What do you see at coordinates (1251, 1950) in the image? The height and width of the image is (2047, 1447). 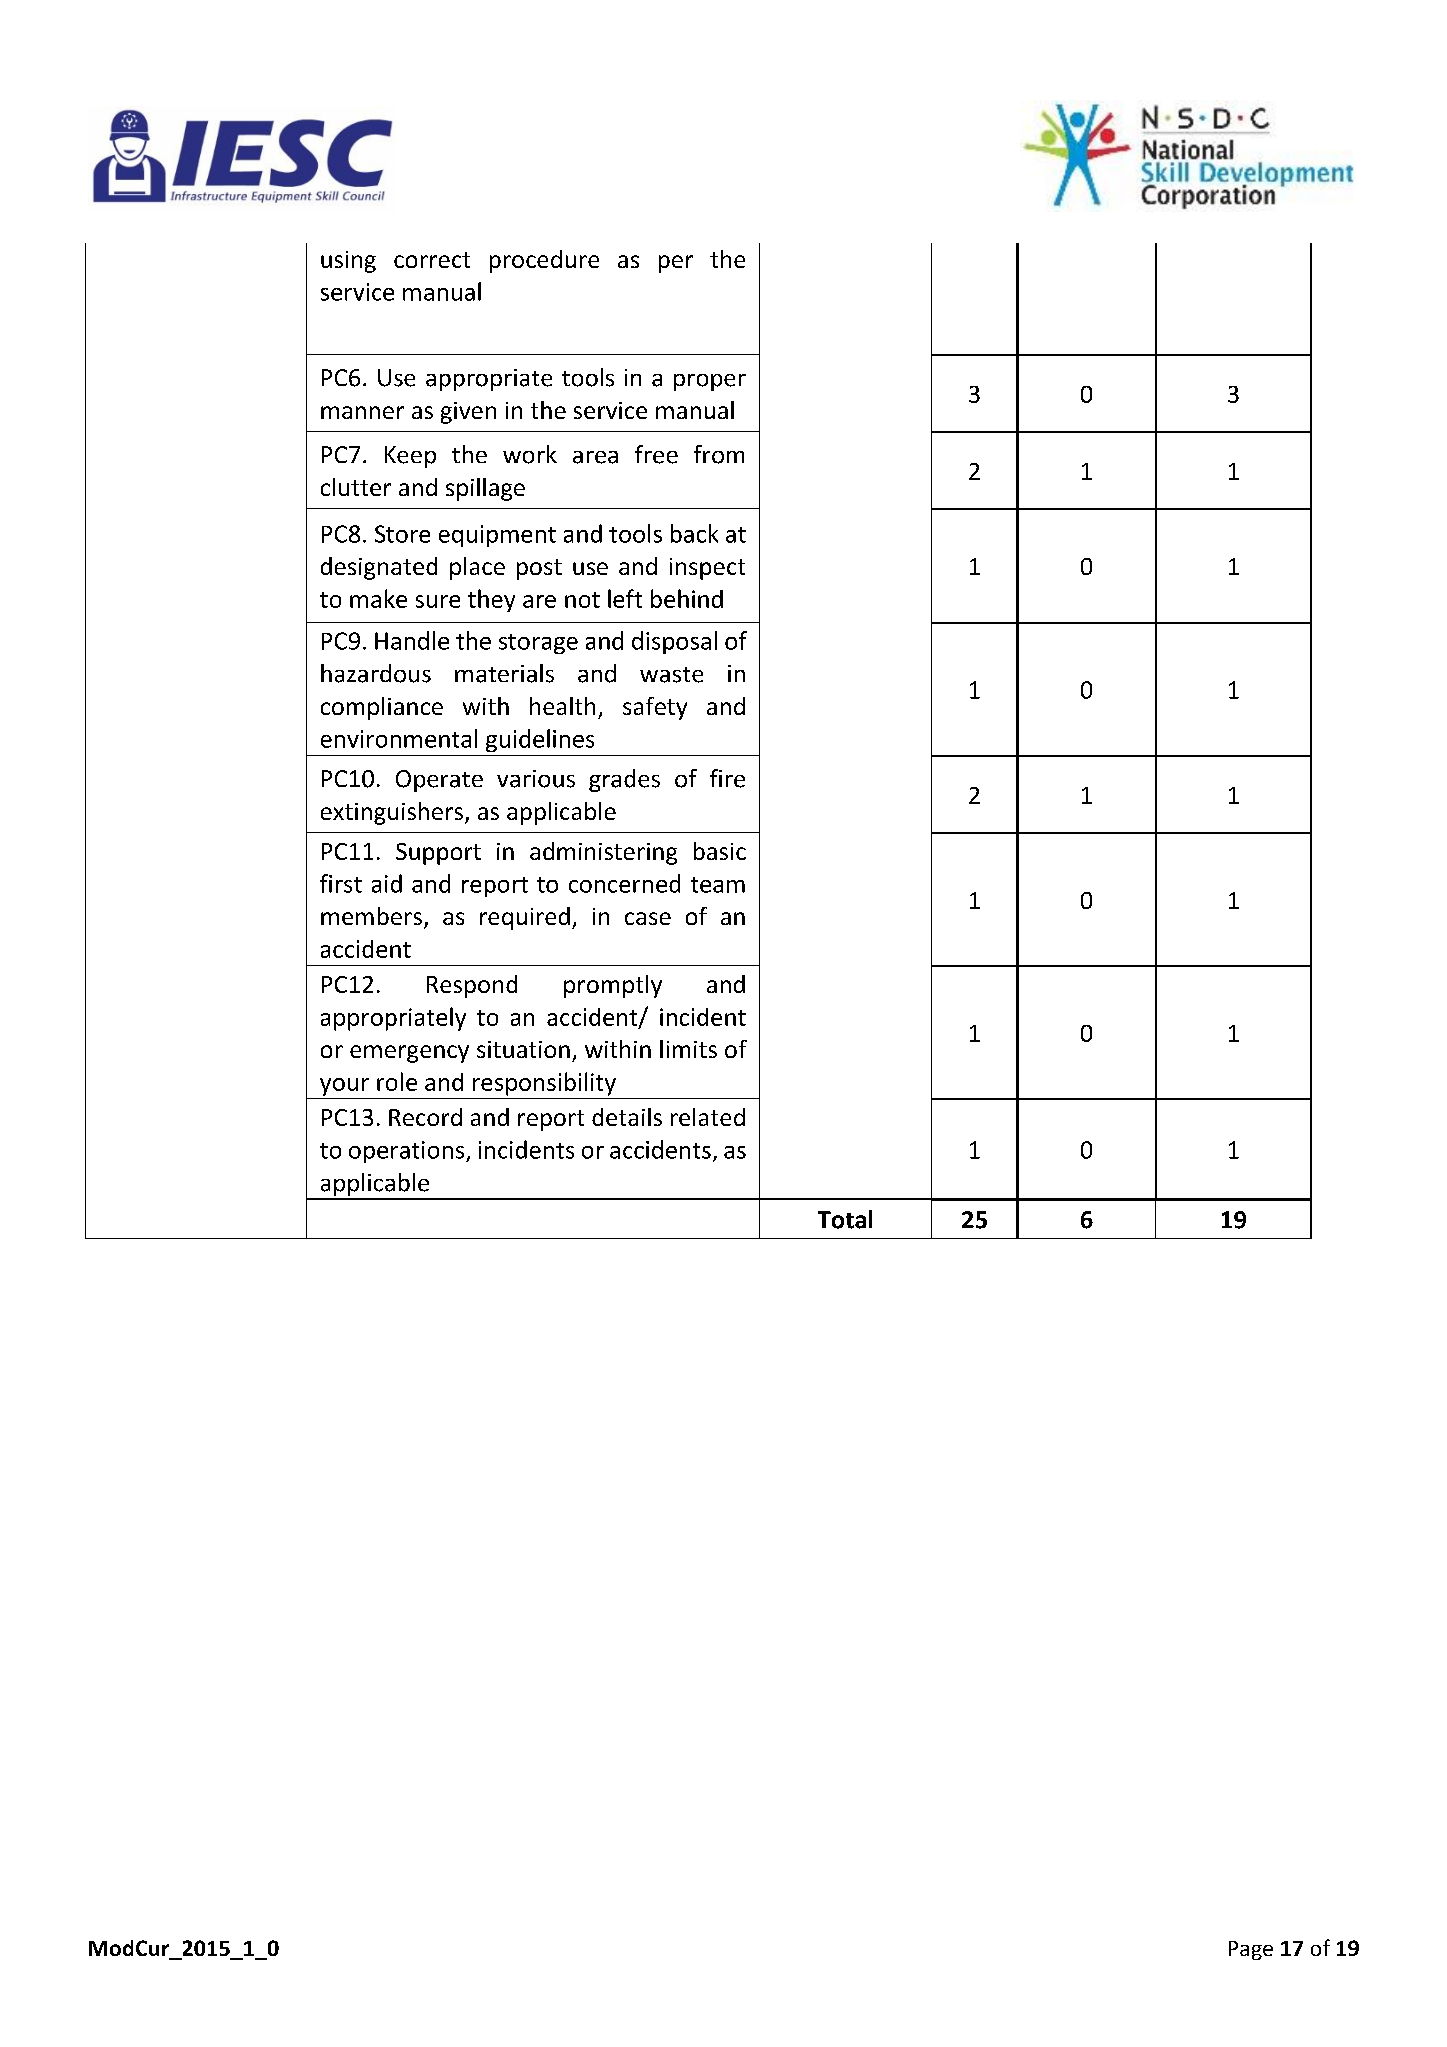 I see `Page` at bounding box center [1251, 1950].
